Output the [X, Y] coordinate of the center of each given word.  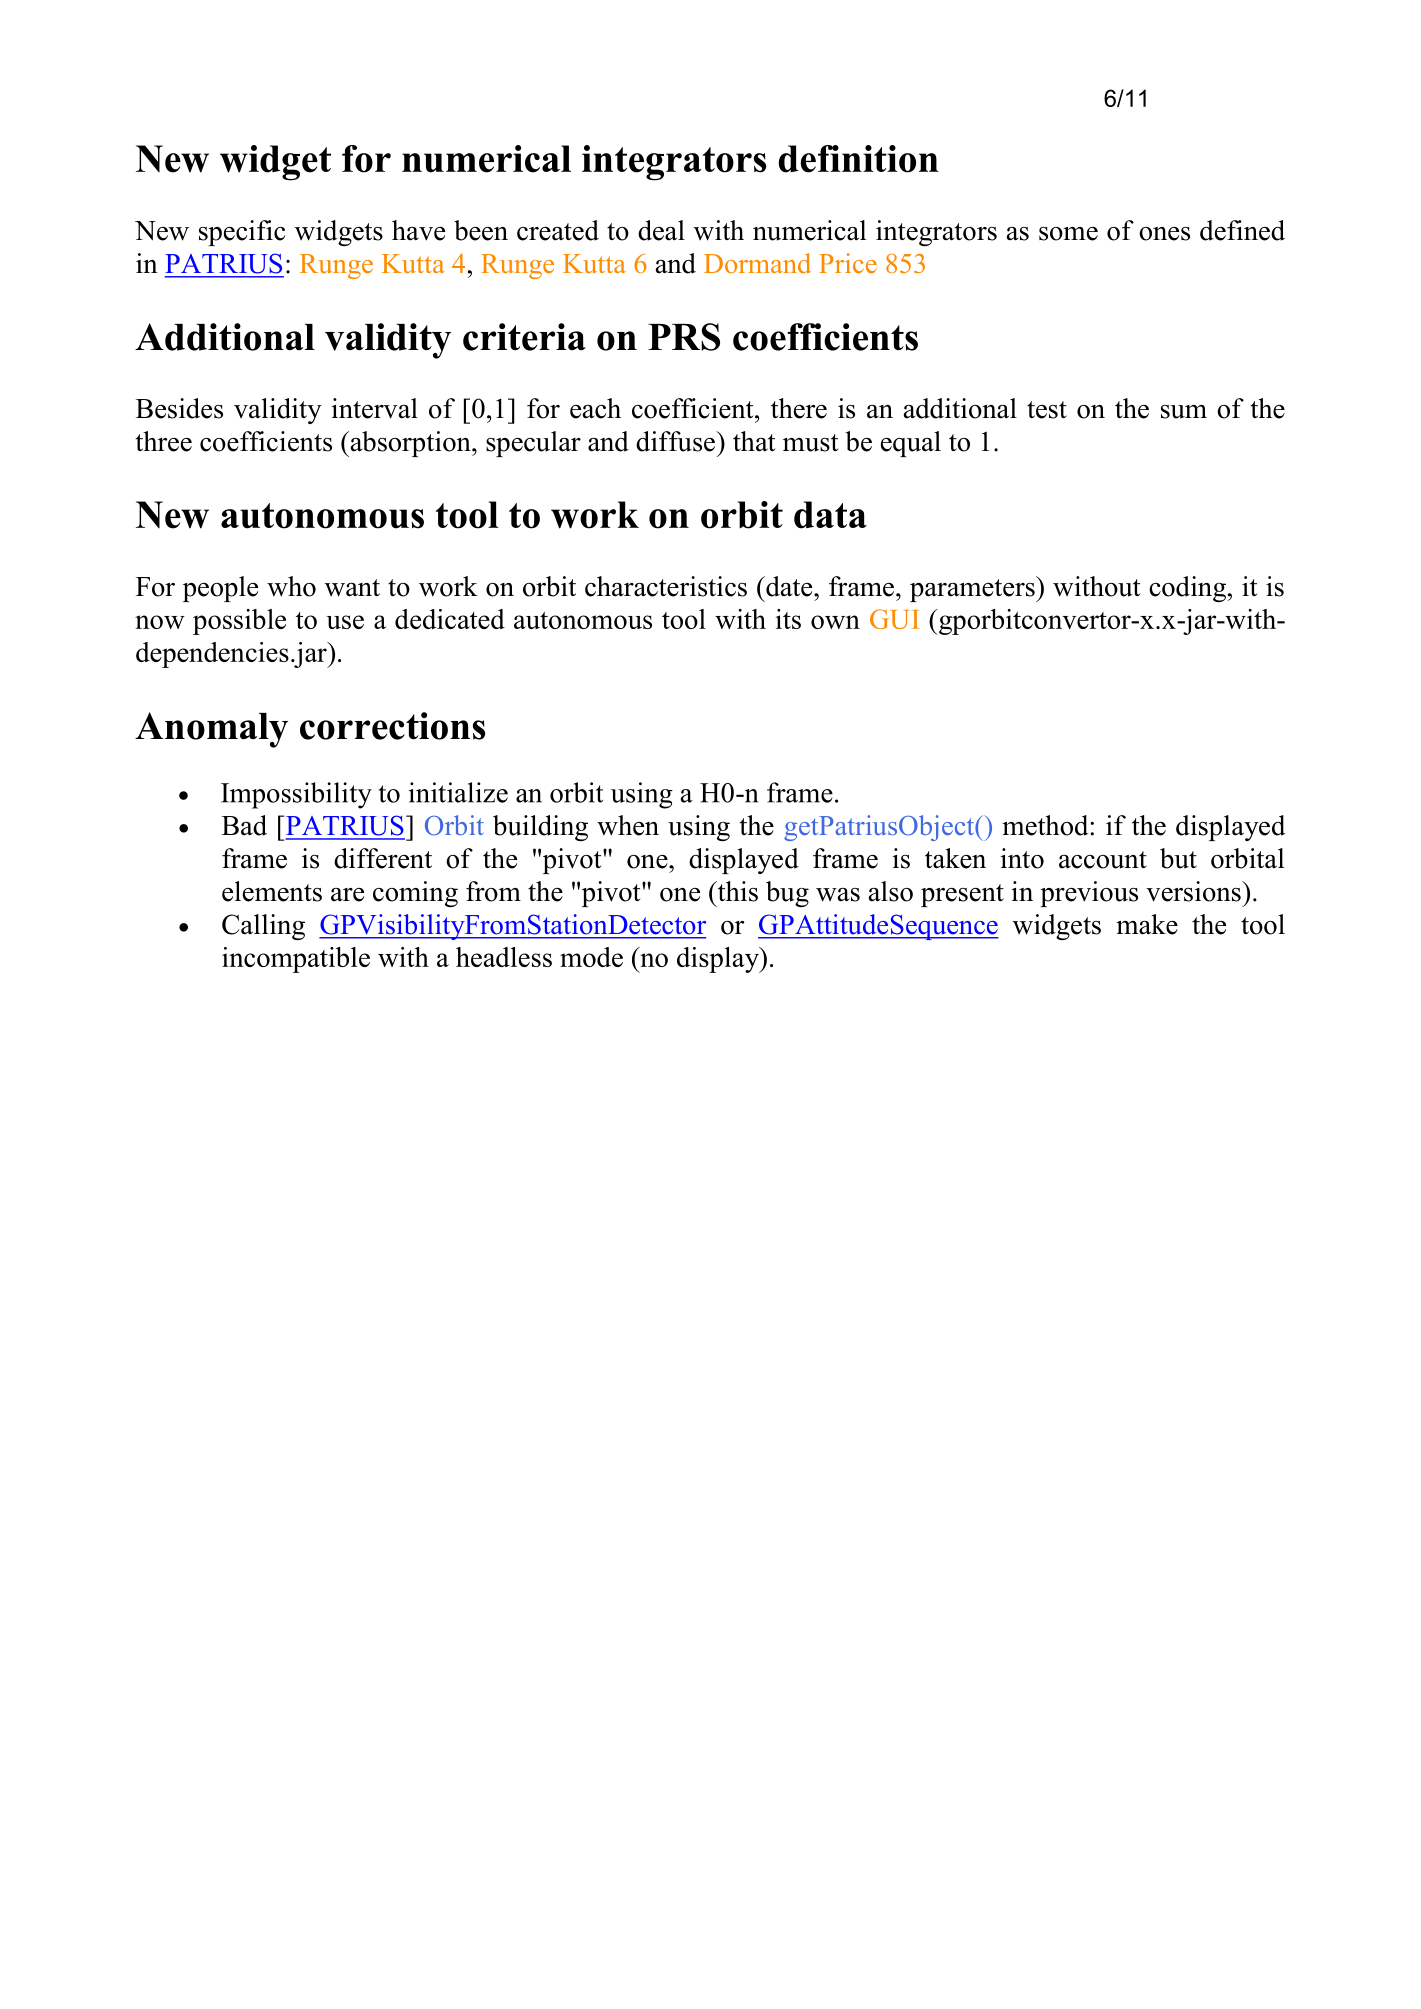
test [1047, 410]
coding [1187, 589]
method [1046, 825]
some [1068, 234]
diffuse [676, 441]
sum [1184, 412]
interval [375, 408]
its [788, 619]
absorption [410, 444]
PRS [684, 337]
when [628, 825]
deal [661, 230]
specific [242, 233]
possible [239, 622]
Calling [263, 927]
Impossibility [296, 795]
